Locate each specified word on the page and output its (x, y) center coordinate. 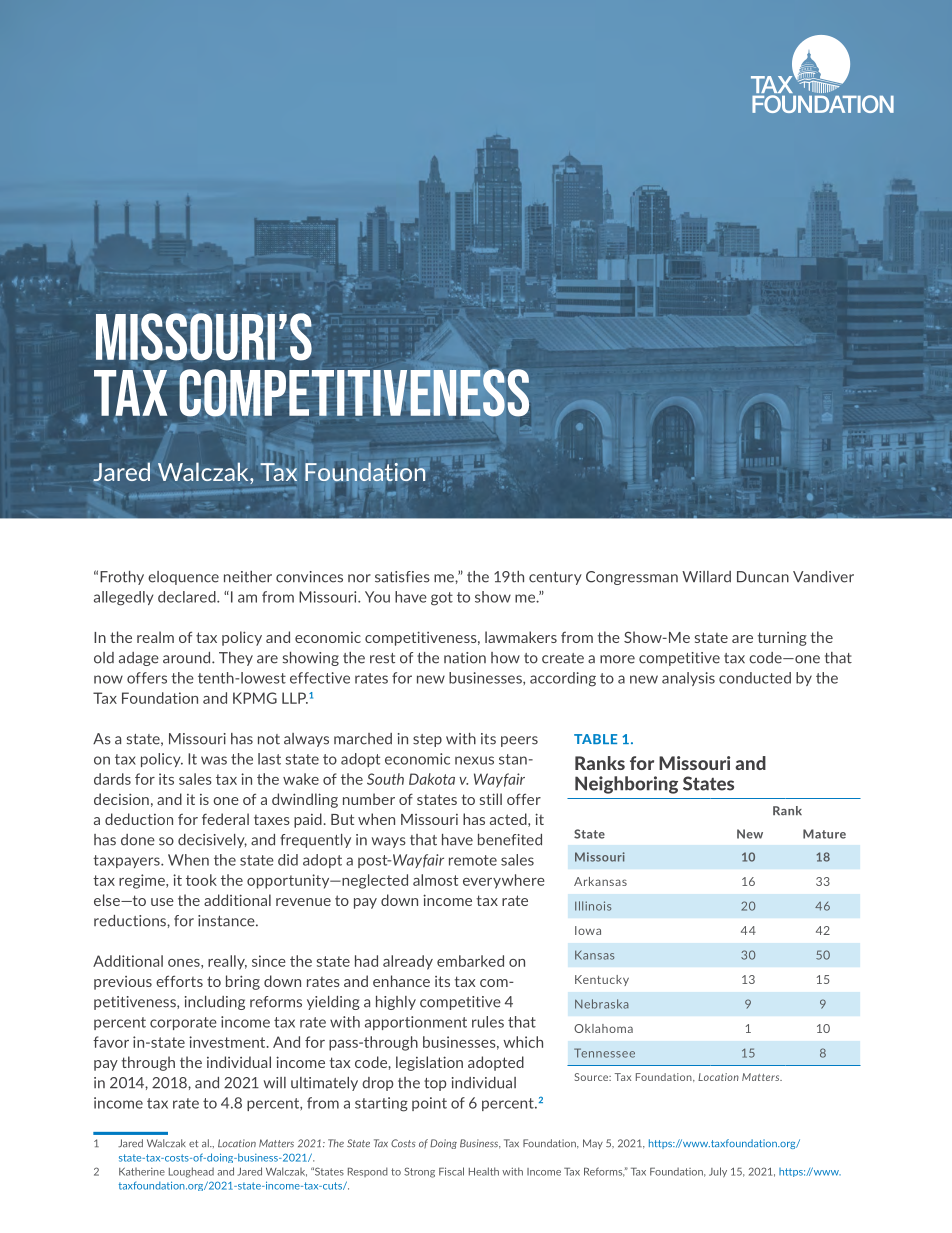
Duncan (763, 577)
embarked (470, 961)
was (214, 760)
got (442, 599)
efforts (179, 981)
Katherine (142, 1172)
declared (188, 597)
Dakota (432, 779)
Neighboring (626, 785)
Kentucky (602, 980)
